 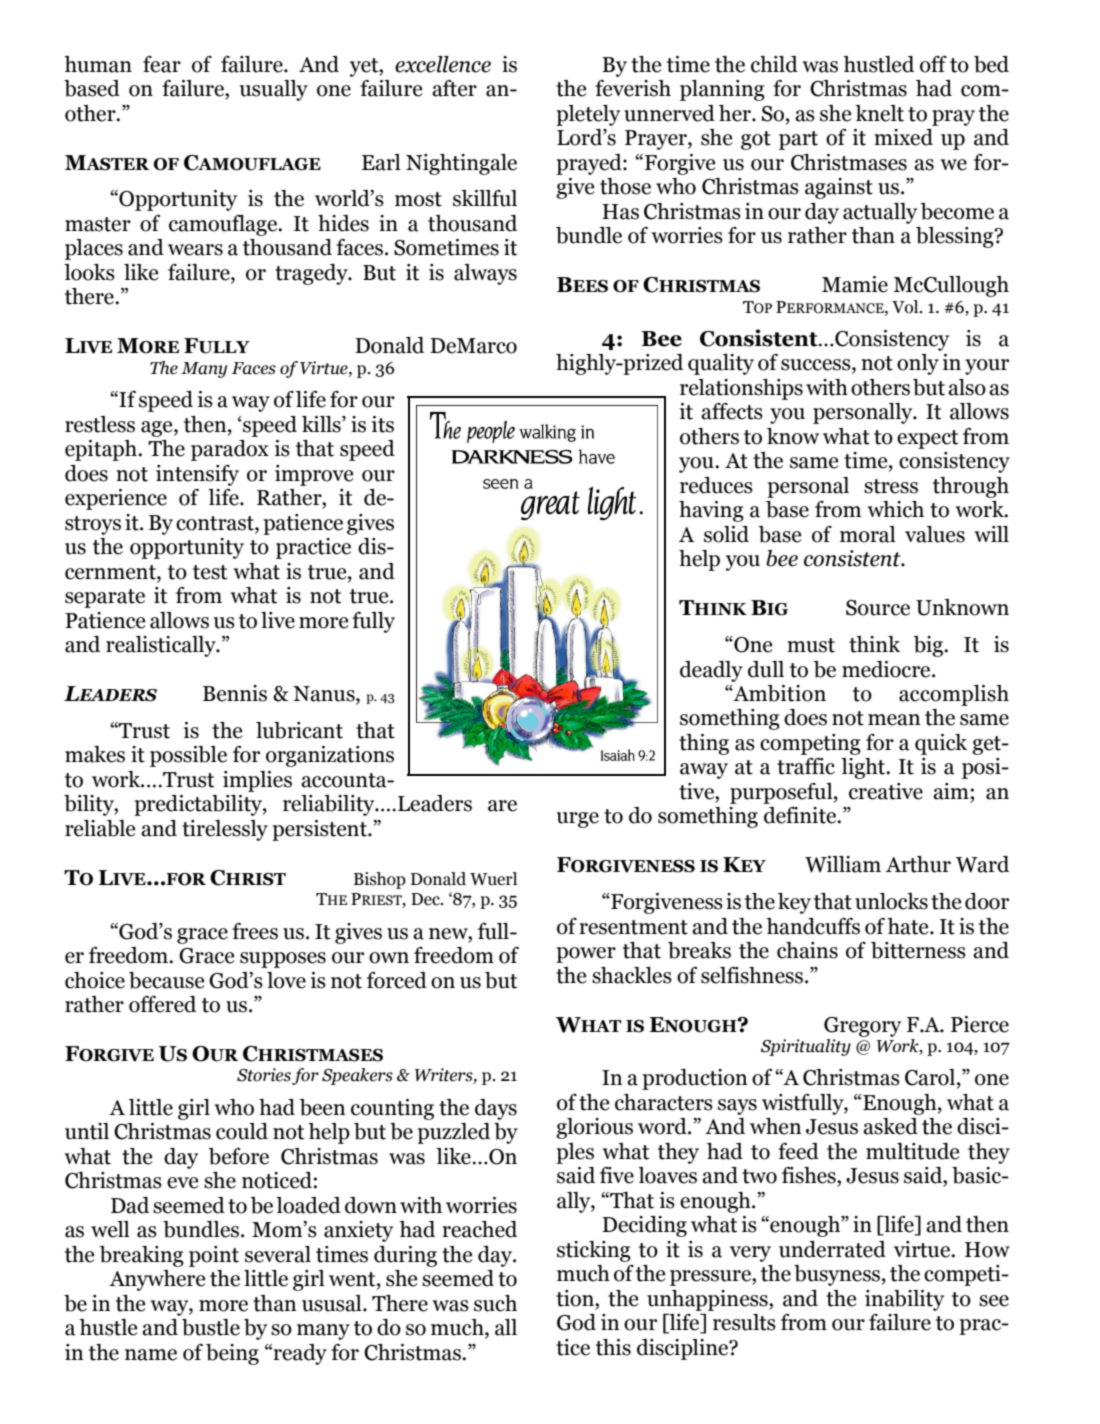 I want to click on after, so click(x=454, y=88).
